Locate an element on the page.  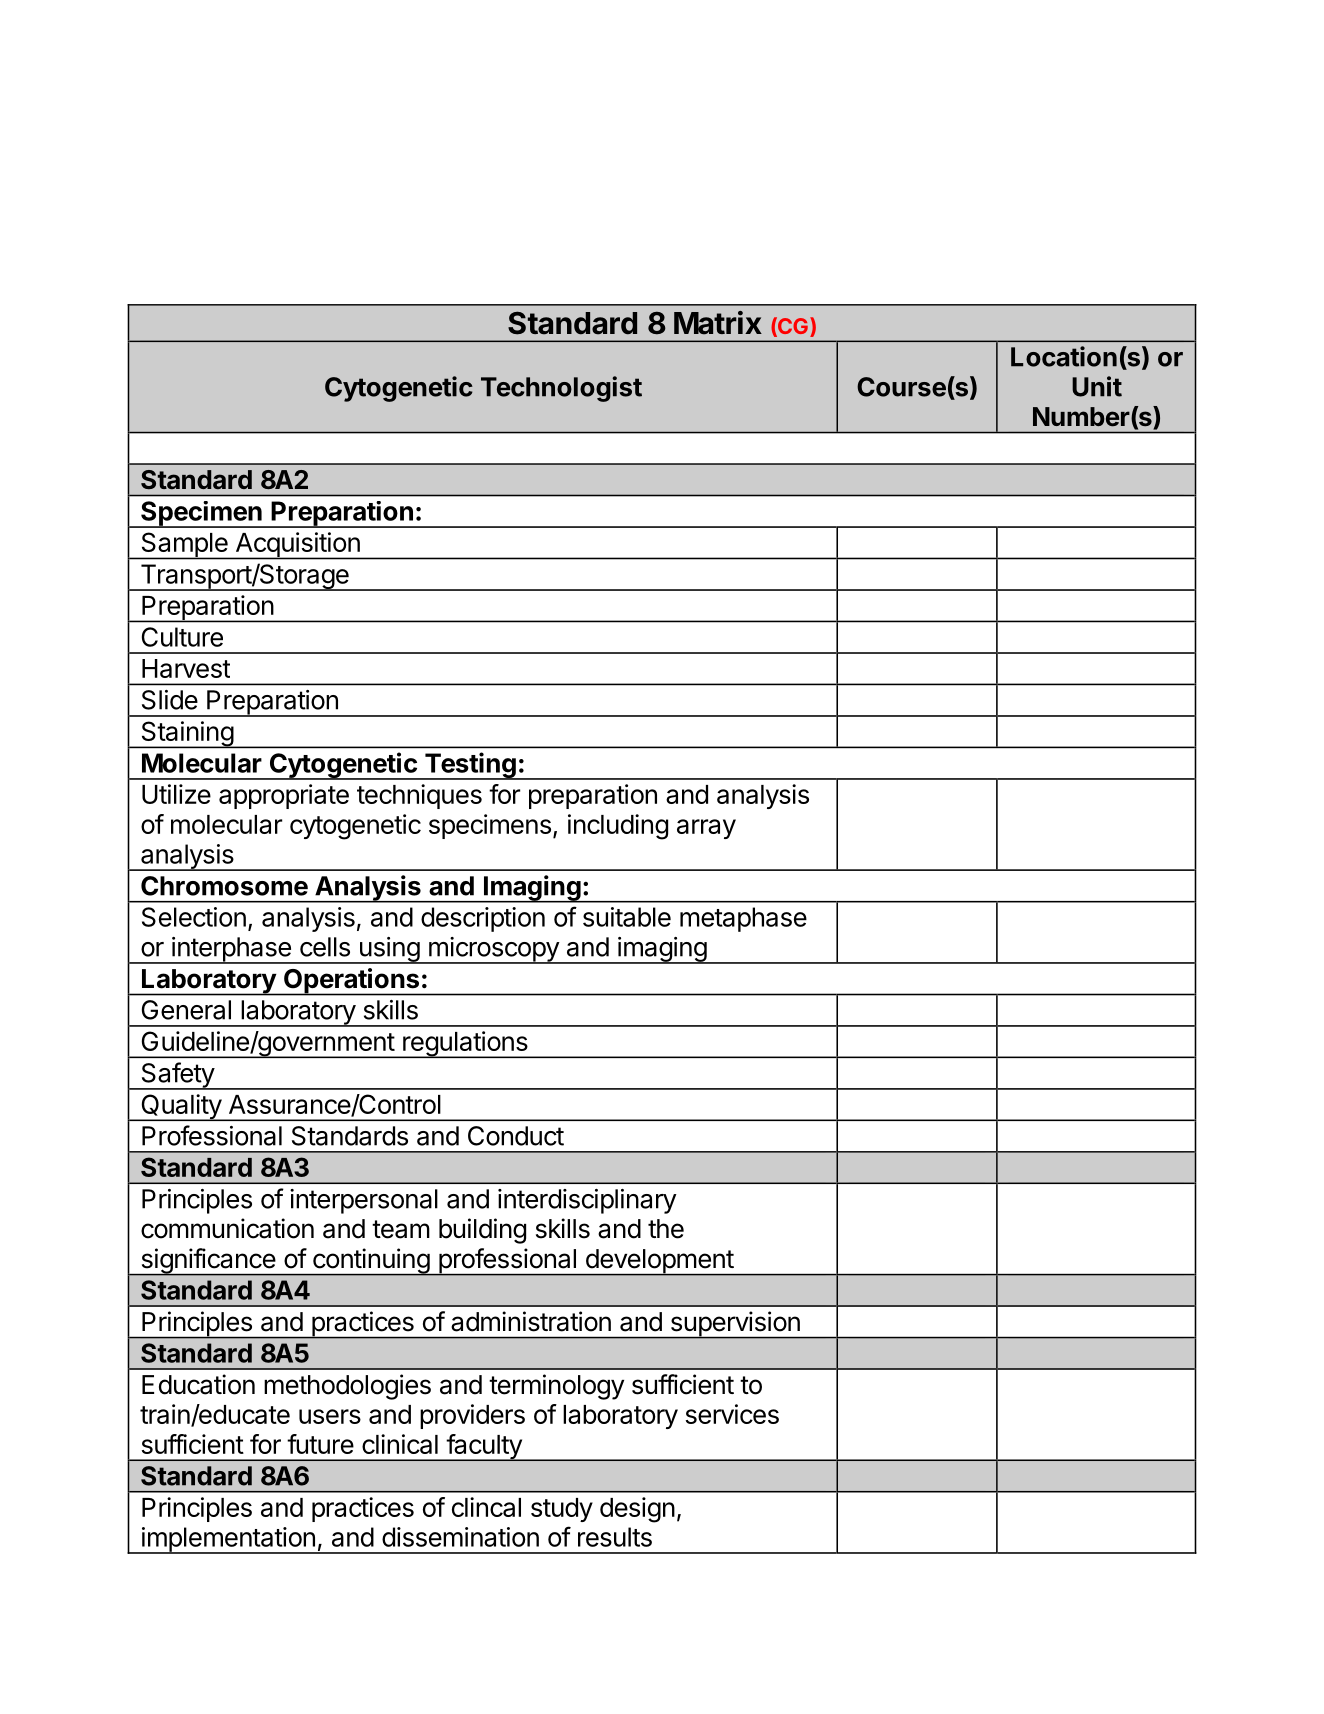
metaphase is located at coordinates (743, 919).
